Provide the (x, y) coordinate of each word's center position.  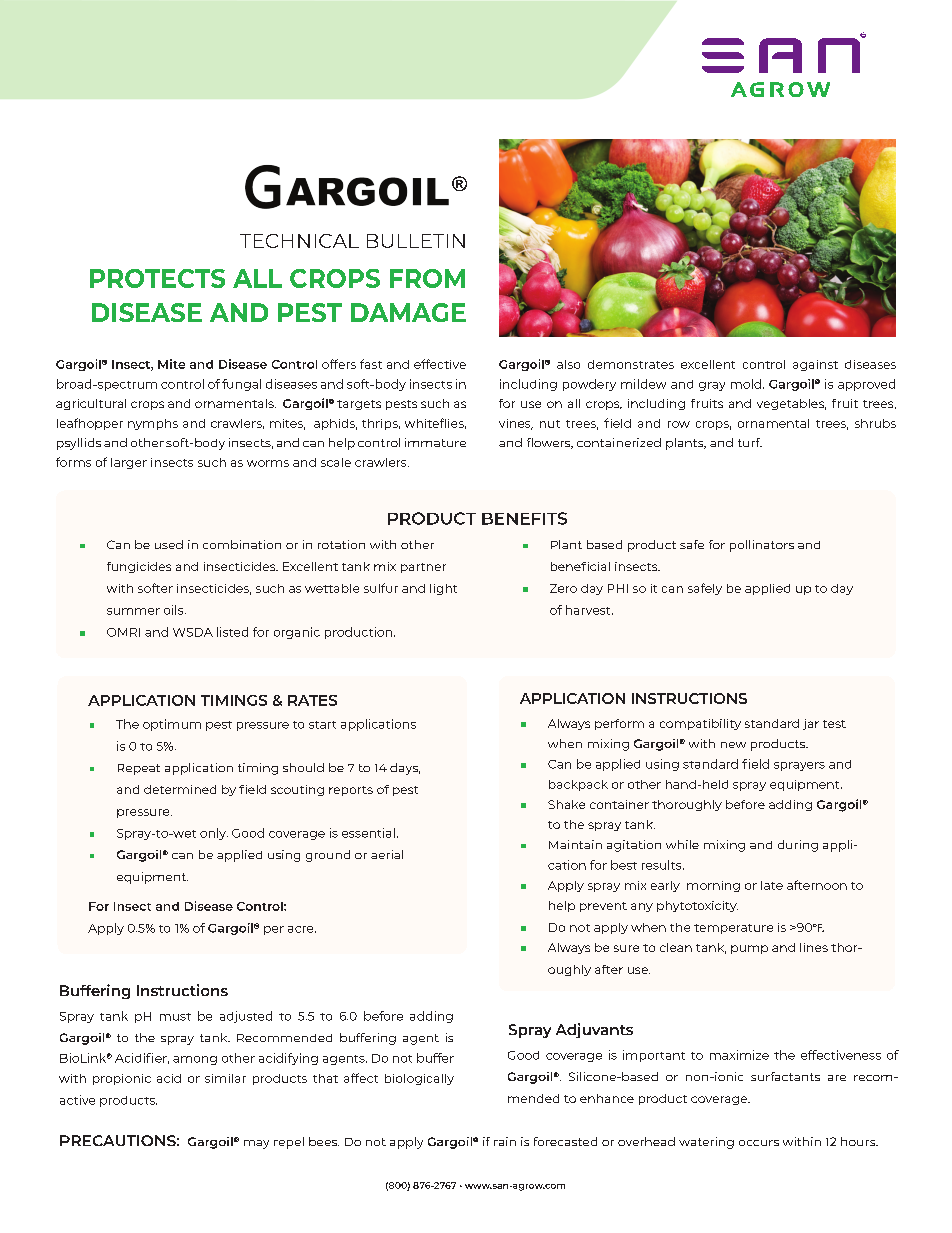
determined (180, 789)
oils (175, 610)
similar (225, 1078)
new (733, 745)
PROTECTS (157, 278)
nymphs (153, 424)
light (443, 589)
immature (435, 442)
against (815, 365)
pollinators (762, 546)
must (175, 1017)
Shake (566, 804)
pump (749, 949)
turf (750, 442)
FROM (427, 278)
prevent (603, 907)
